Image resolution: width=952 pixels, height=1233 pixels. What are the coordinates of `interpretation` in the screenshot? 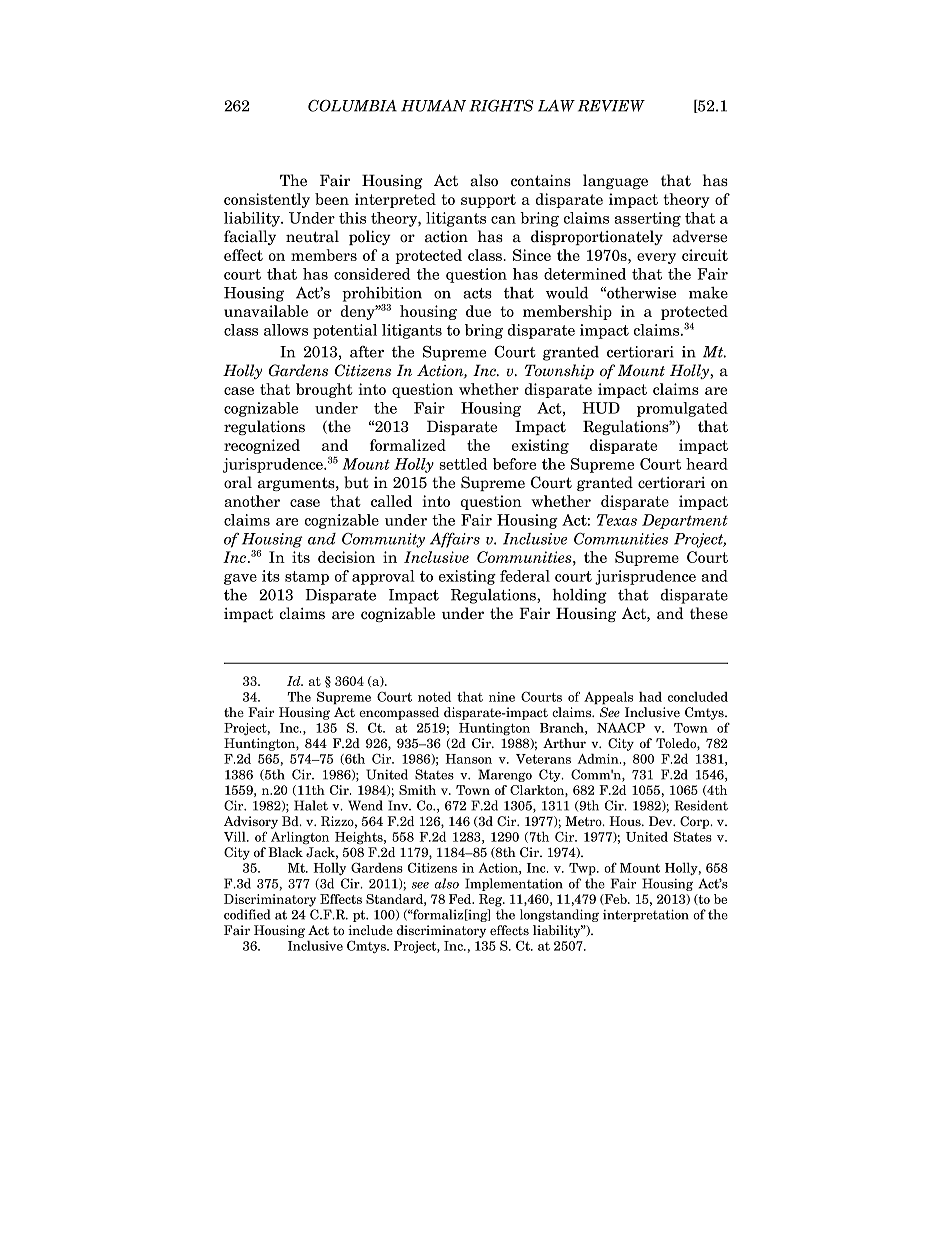 It's located at (646, 915).
